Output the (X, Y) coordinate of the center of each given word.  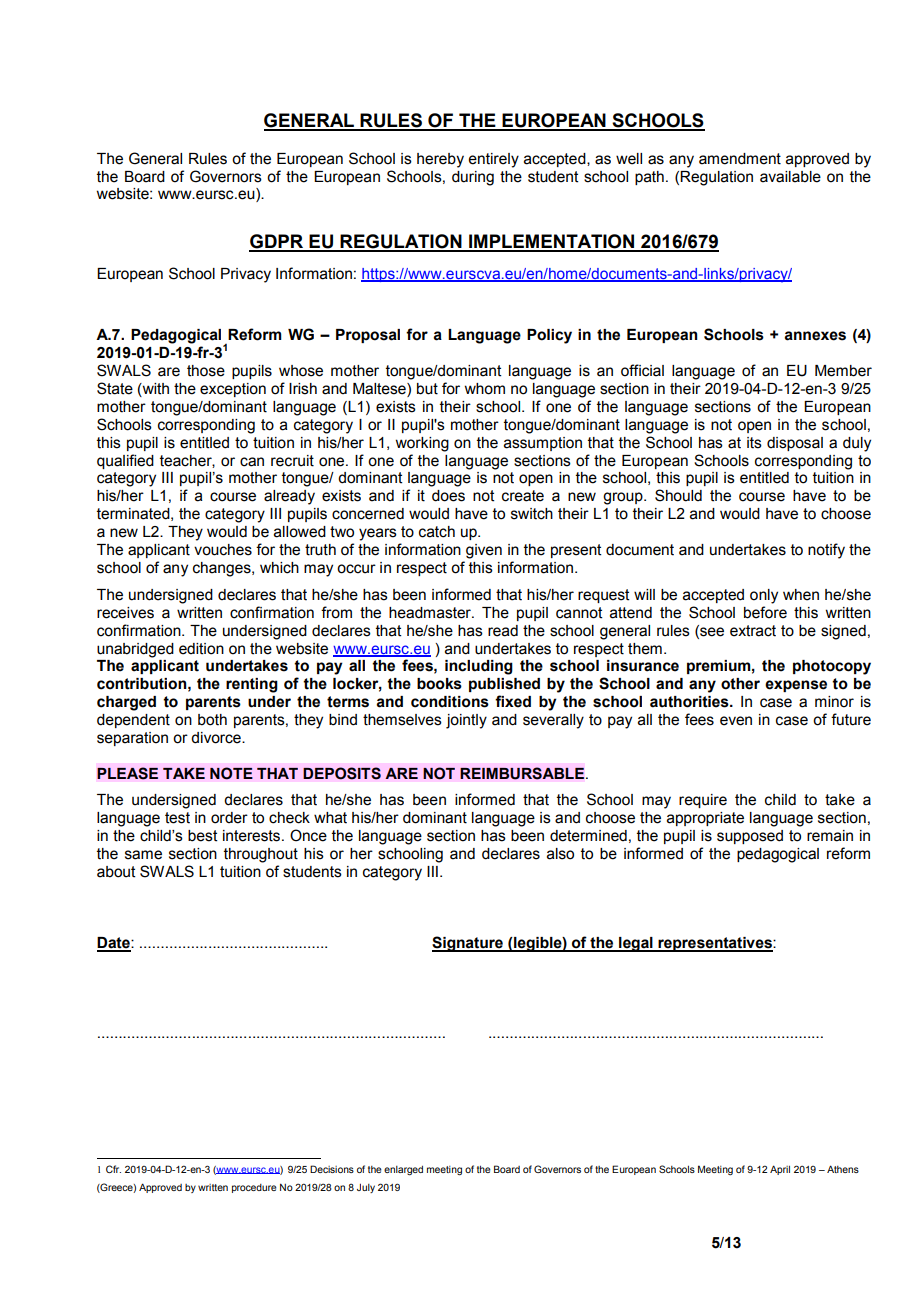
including (479, 667)
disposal (795, 444)
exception (233, 390)
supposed (750, 837)
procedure (254, 1188)
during (473, 178)
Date (114, 944)
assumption (543, 444)
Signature (468, 944)
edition (201, 649)
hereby (440, 160)
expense (796, 686)
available (790, 177)
